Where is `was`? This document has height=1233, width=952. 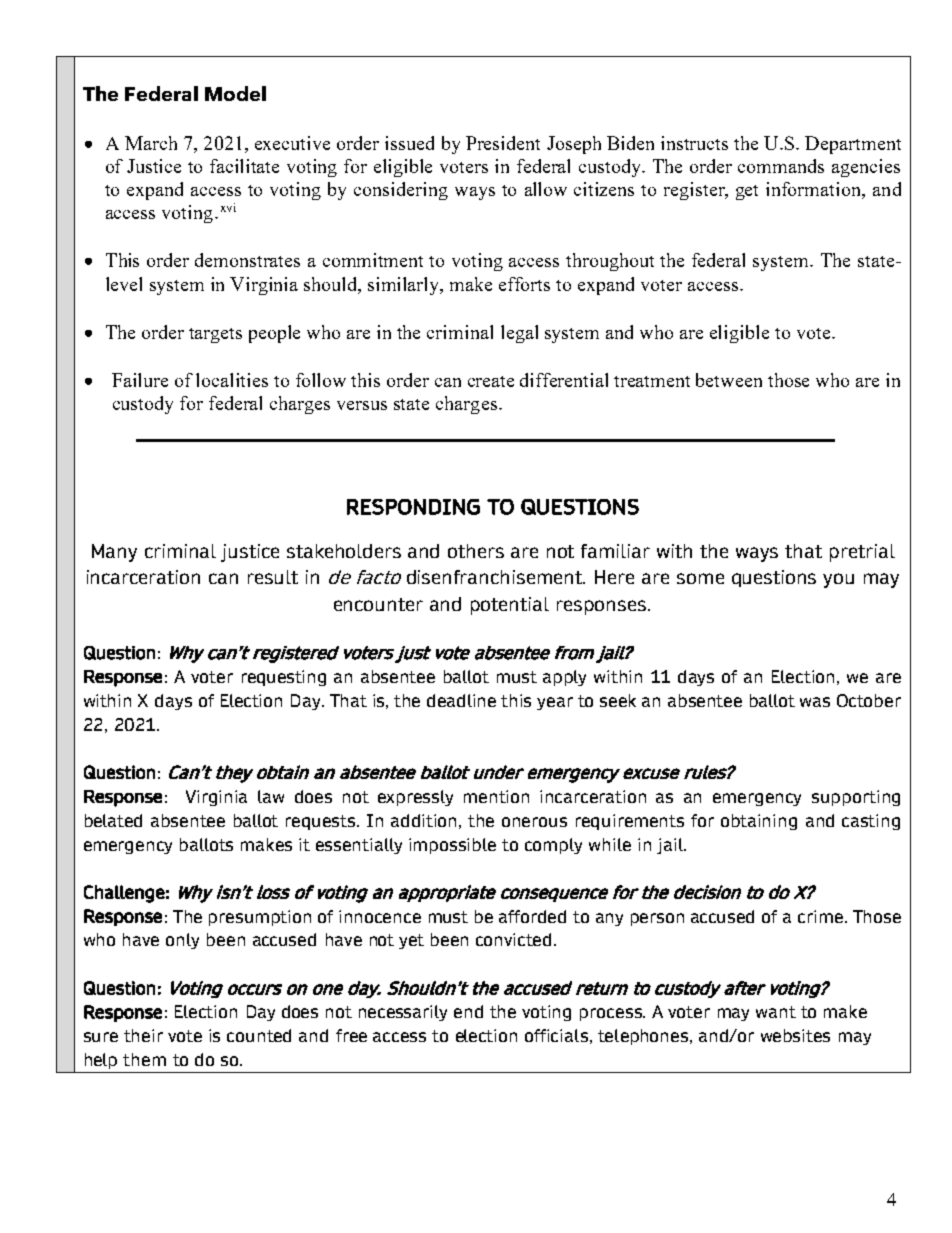
was is located at coordinates (815, 702).
